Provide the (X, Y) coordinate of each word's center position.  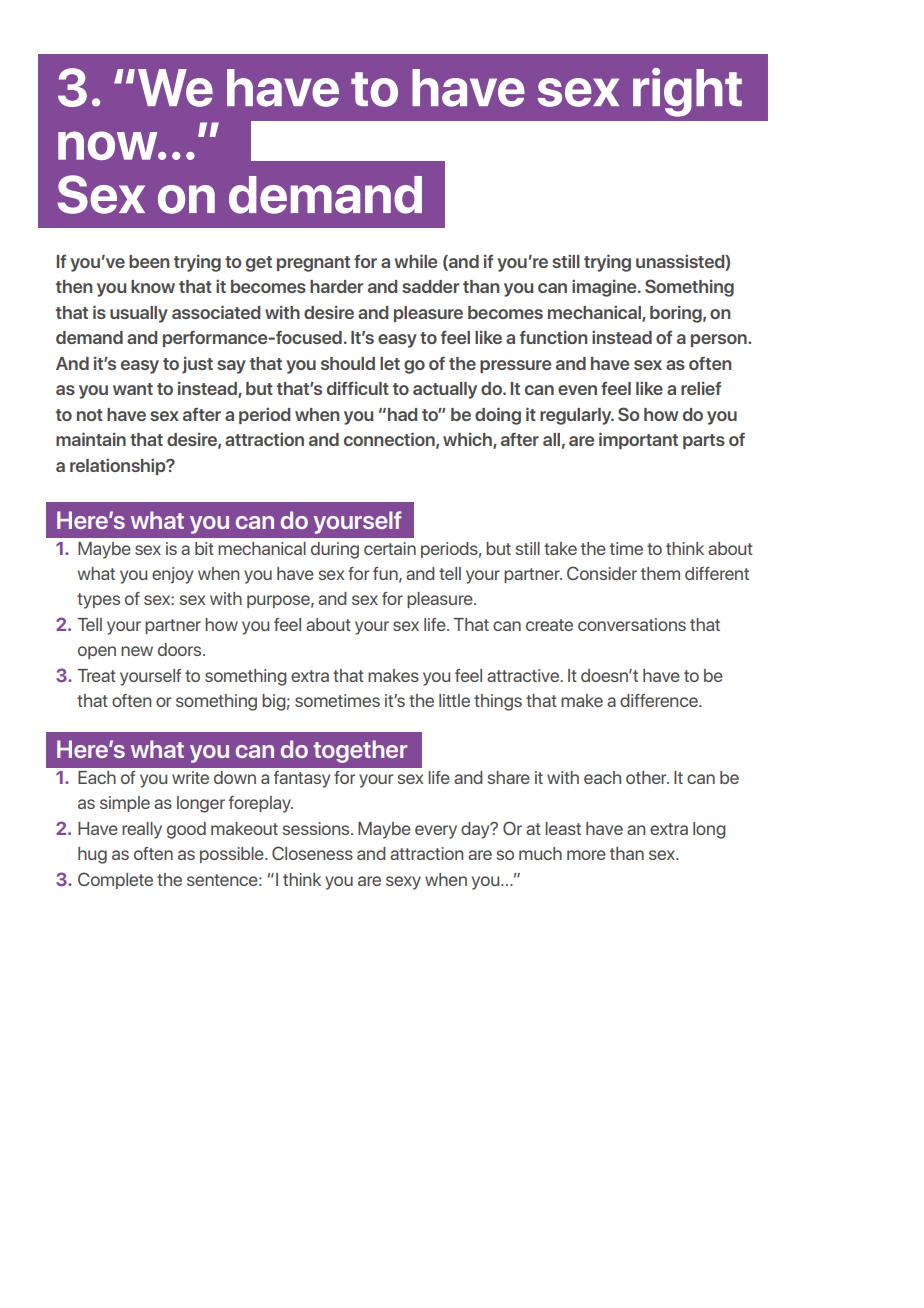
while (415, 261)
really (142, 830)
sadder (430, 286)
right (687, 92)
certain (390, 548)
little (454, 700)
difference (660, 700)
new (137, 651)
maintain (91, 439)
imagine (605, 288)
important (638, 440)
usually (139, 314)
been (149, 261)
